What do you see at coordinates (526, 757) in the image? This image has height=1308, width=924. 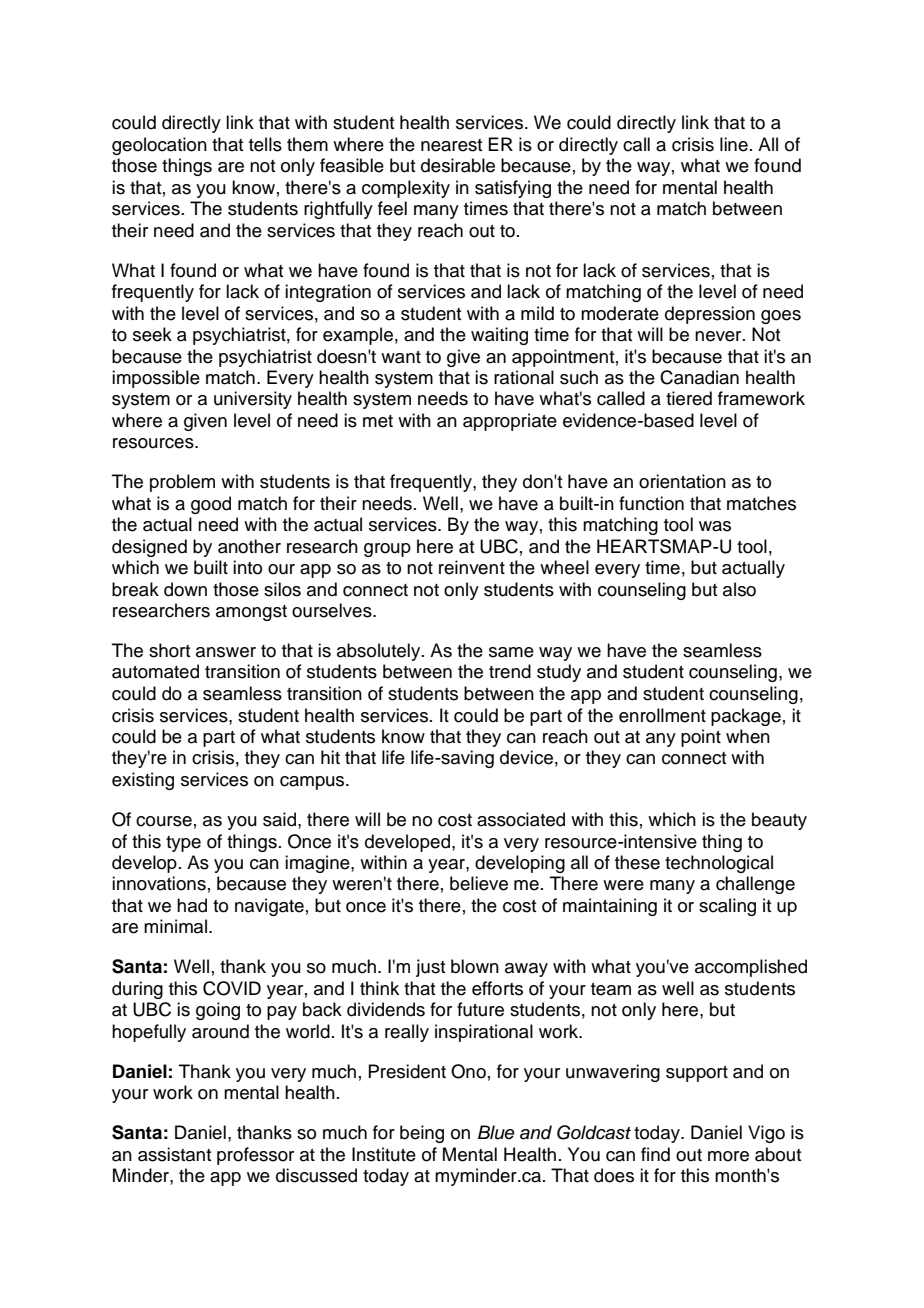 I see `device` at bounding box center [526, 757].
